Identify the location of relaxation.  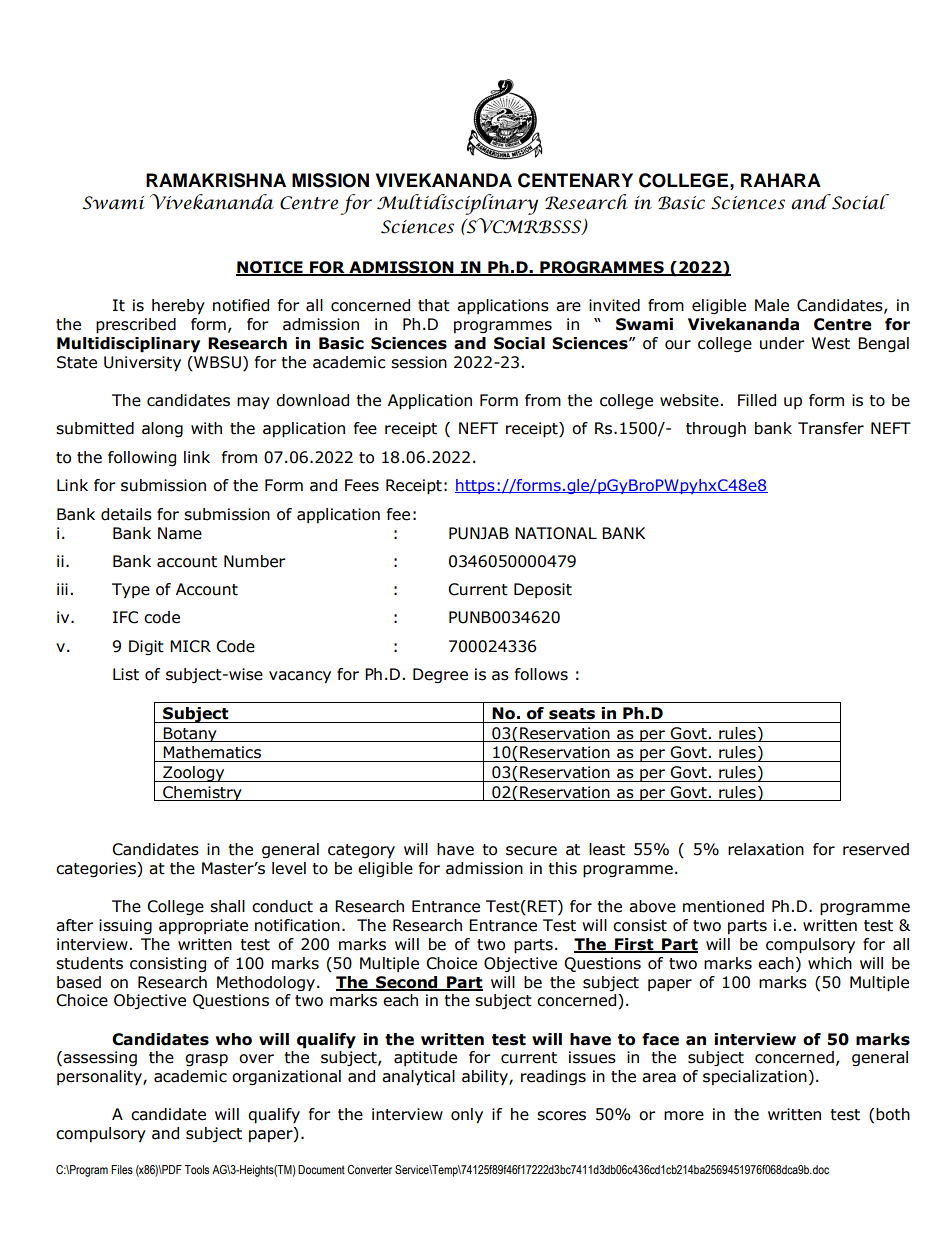
(766, 849).
